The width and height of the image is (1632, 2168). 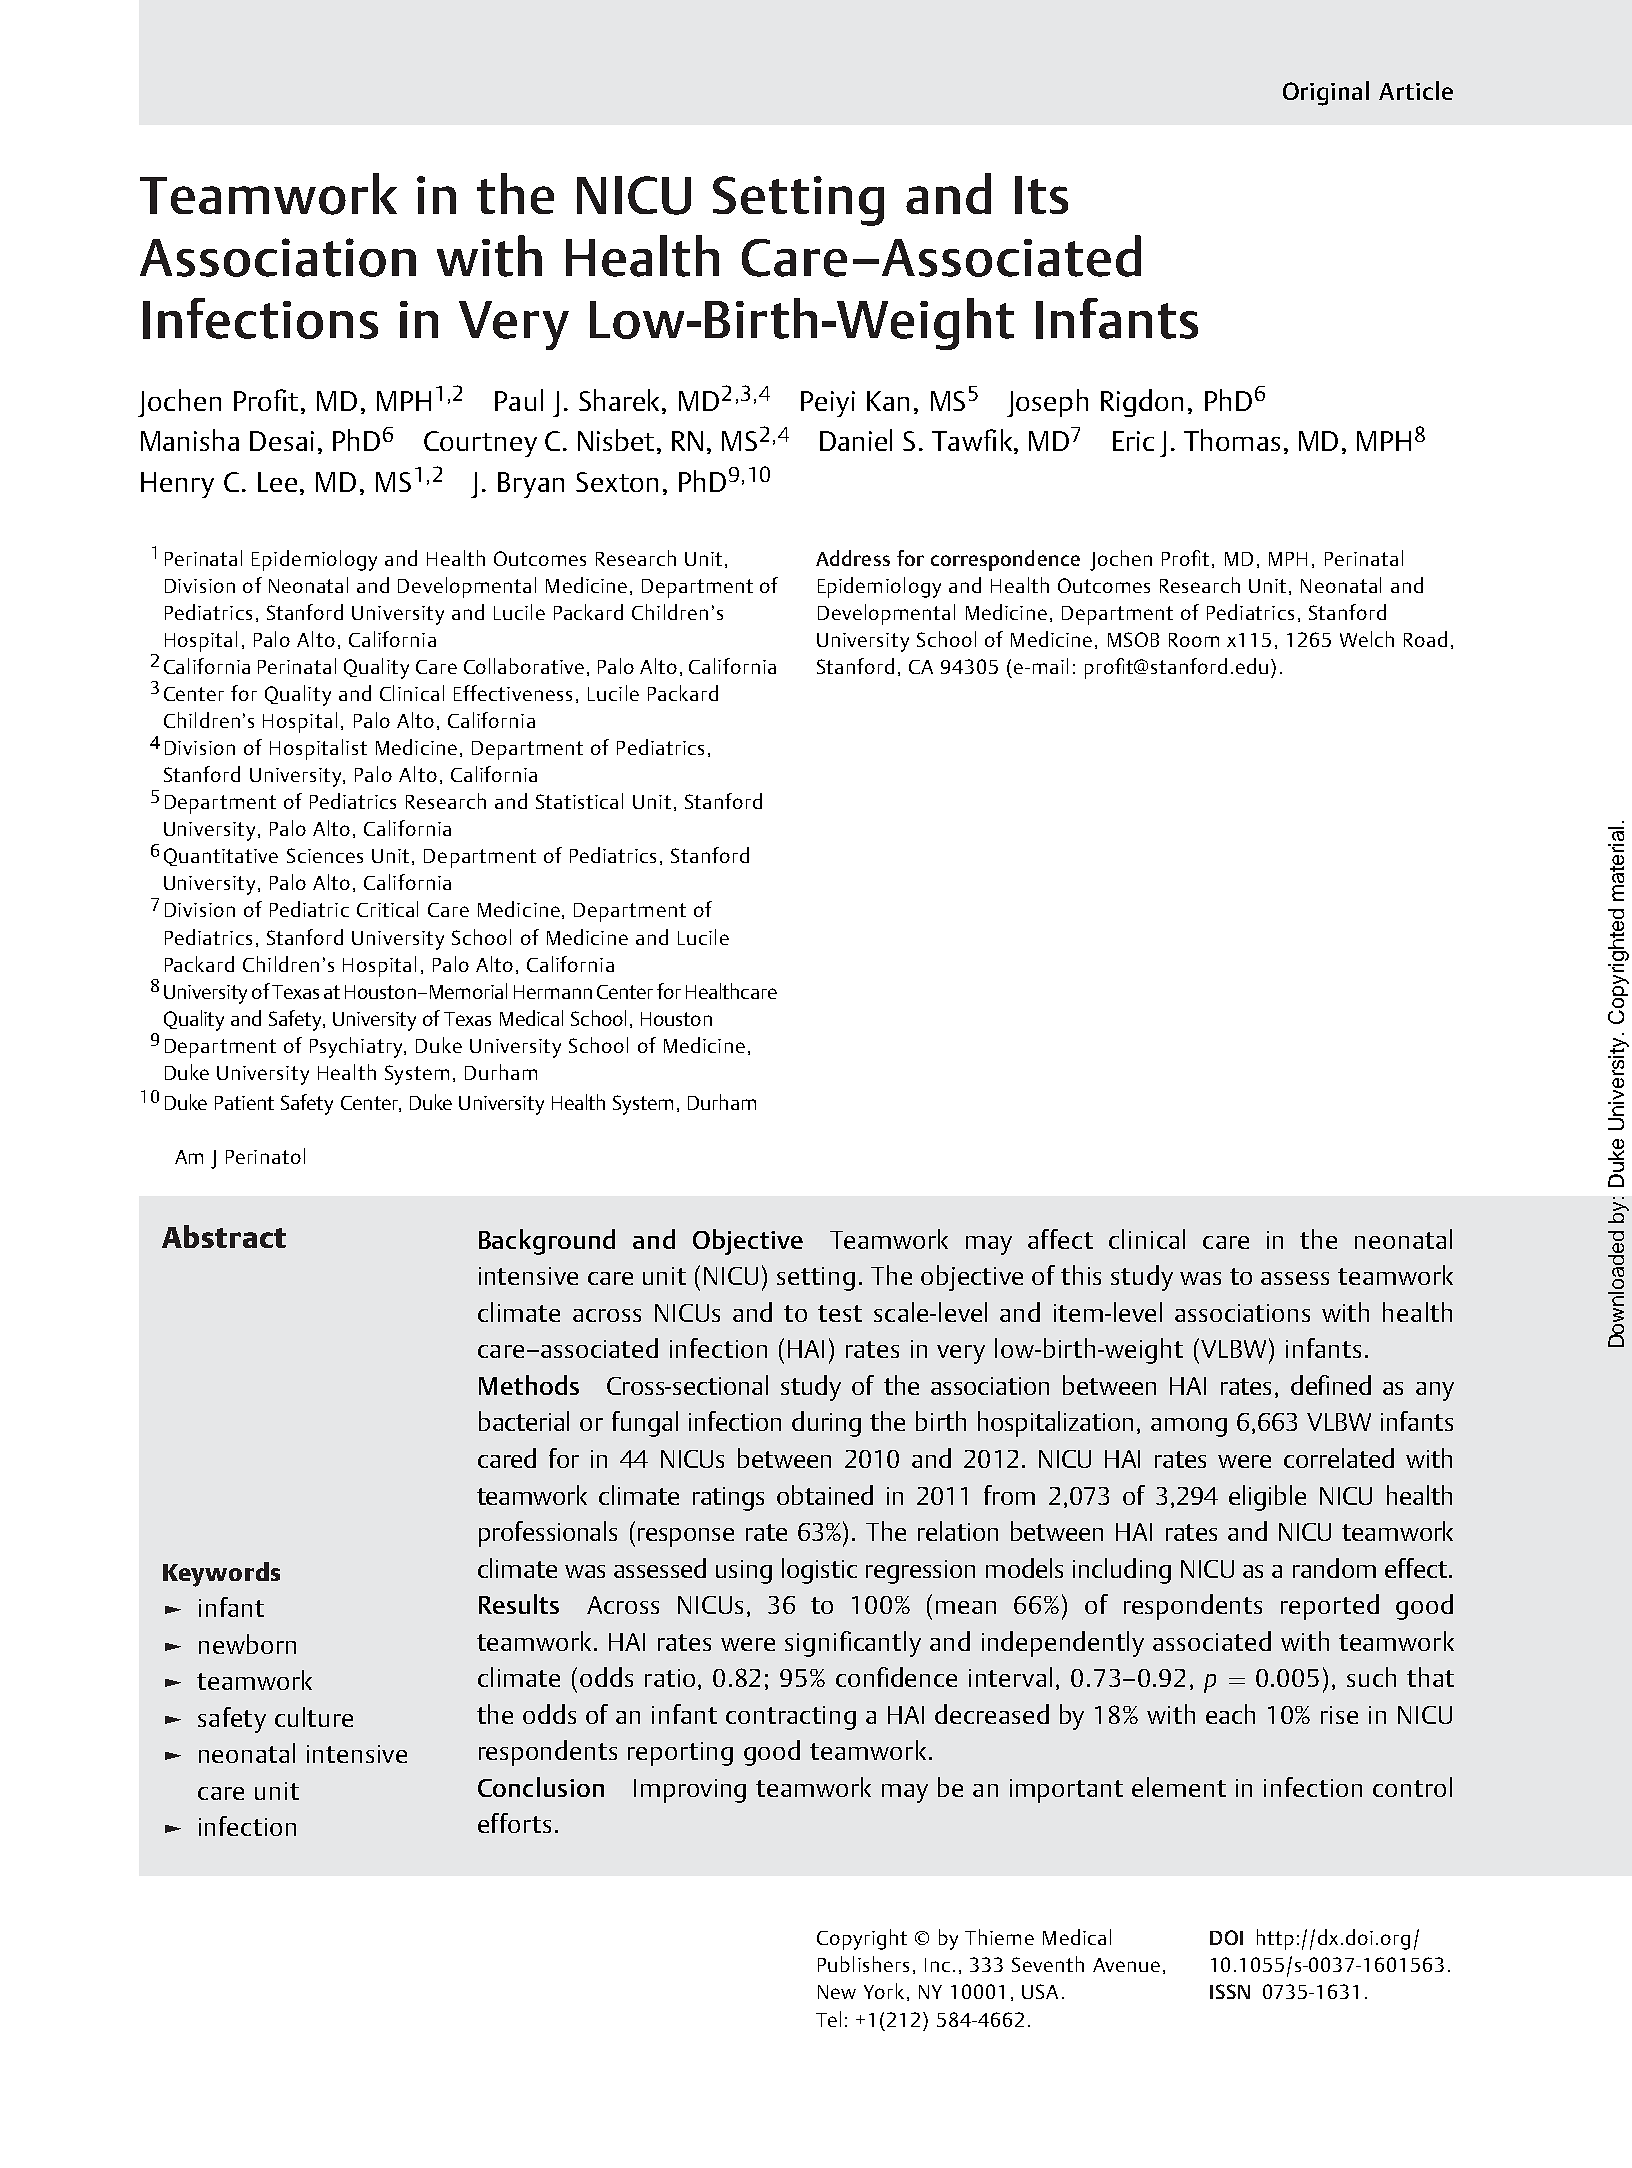 What do you see at coordinates (840, 1313) in the image?
I see `test` at bounding box center [840, 1313].
